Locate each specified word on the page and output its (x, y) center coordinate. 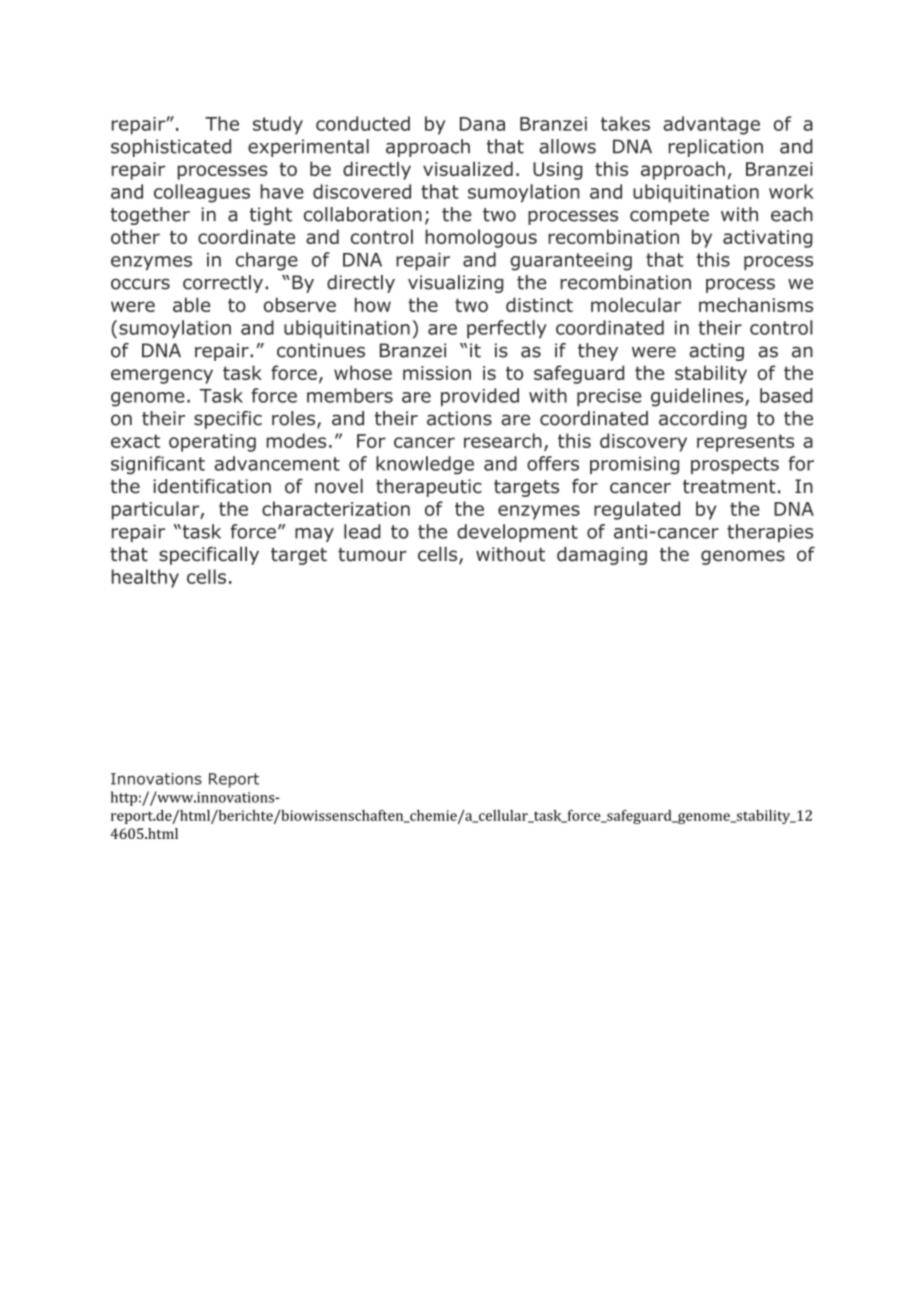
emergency (162, 376)
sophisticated (171, 148)
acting (716, 352)
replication (716, 148)
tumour (372, 555)
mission (437, 373)
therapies (770, 533)
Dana (482, 124)
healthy (145, 578)
